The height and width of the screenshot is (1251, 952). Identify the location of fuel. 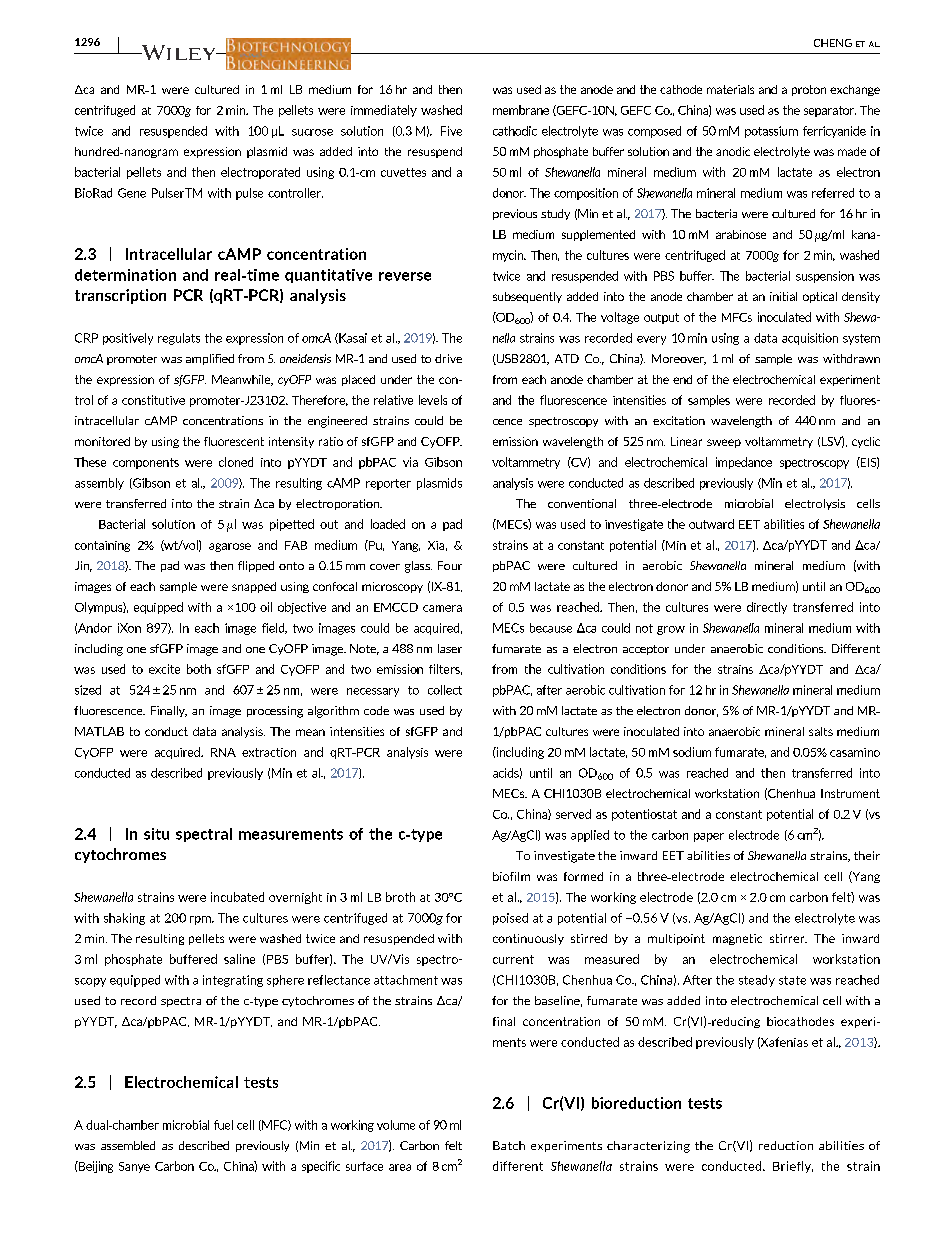
(223, 1125).
